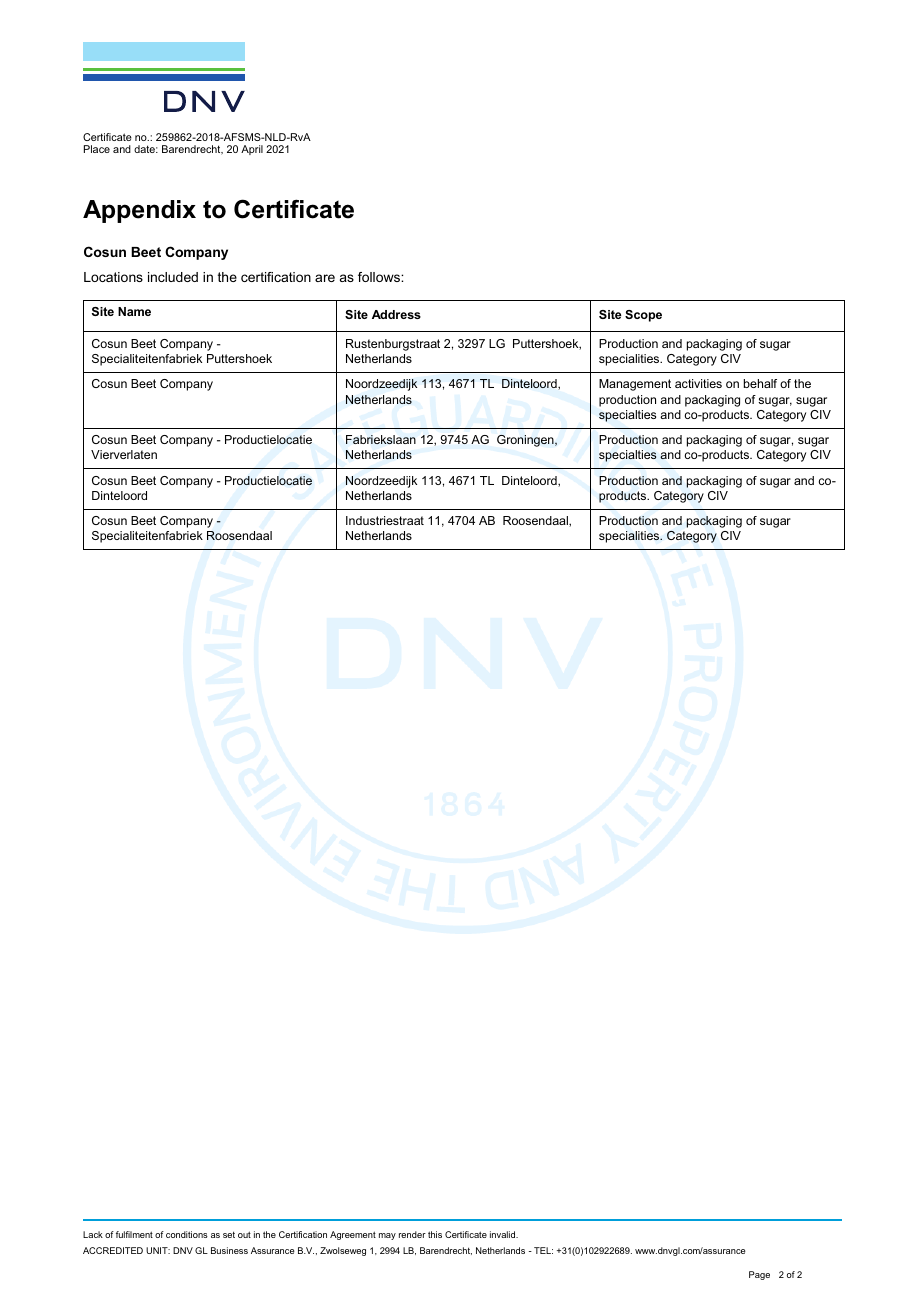  Describe the element at coordinates (139, 211) in the image. I see `Appendix` at that location.
